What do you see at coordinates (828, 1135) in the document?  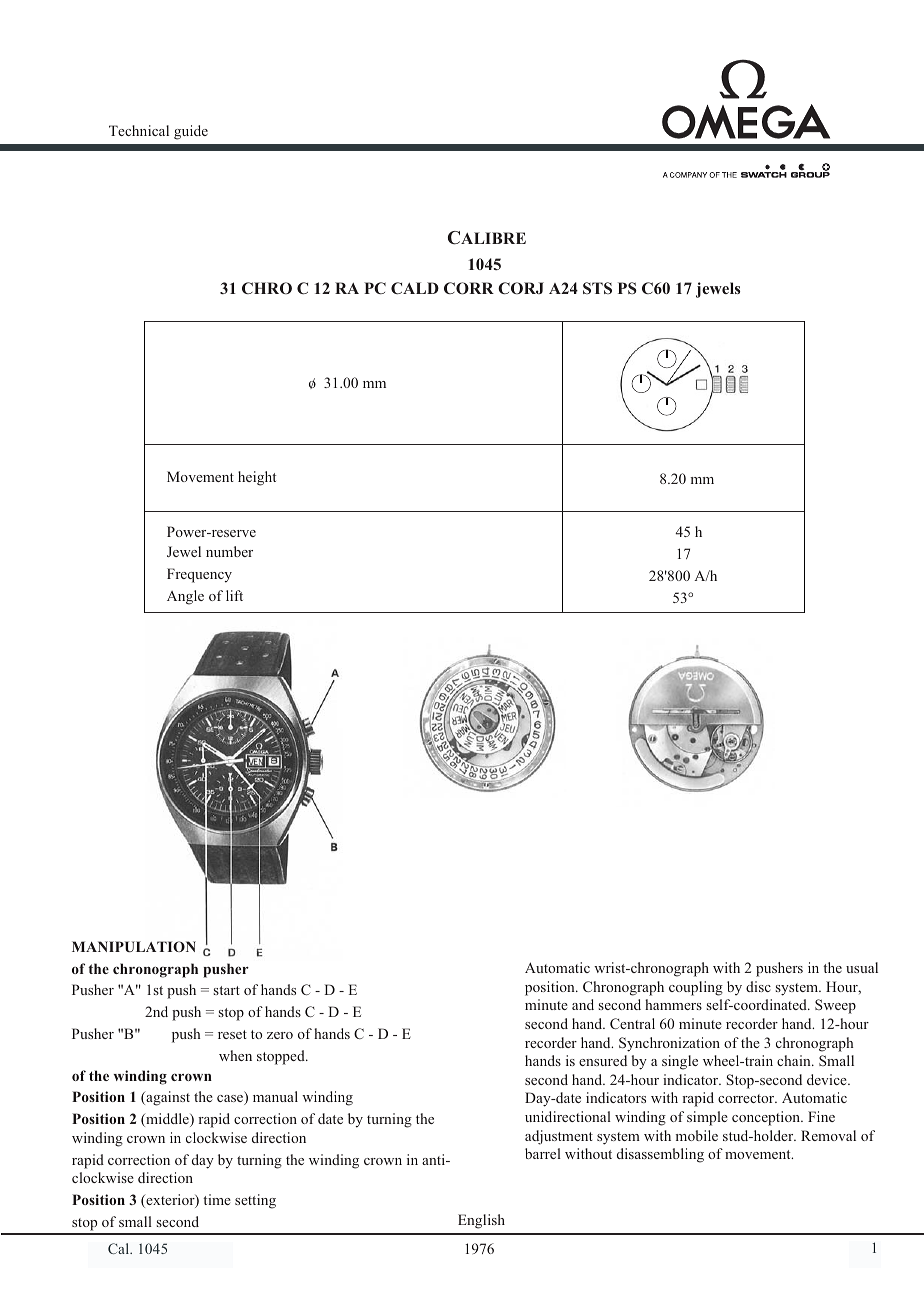 I see `Removal` at bounding box center [828, 1135].
